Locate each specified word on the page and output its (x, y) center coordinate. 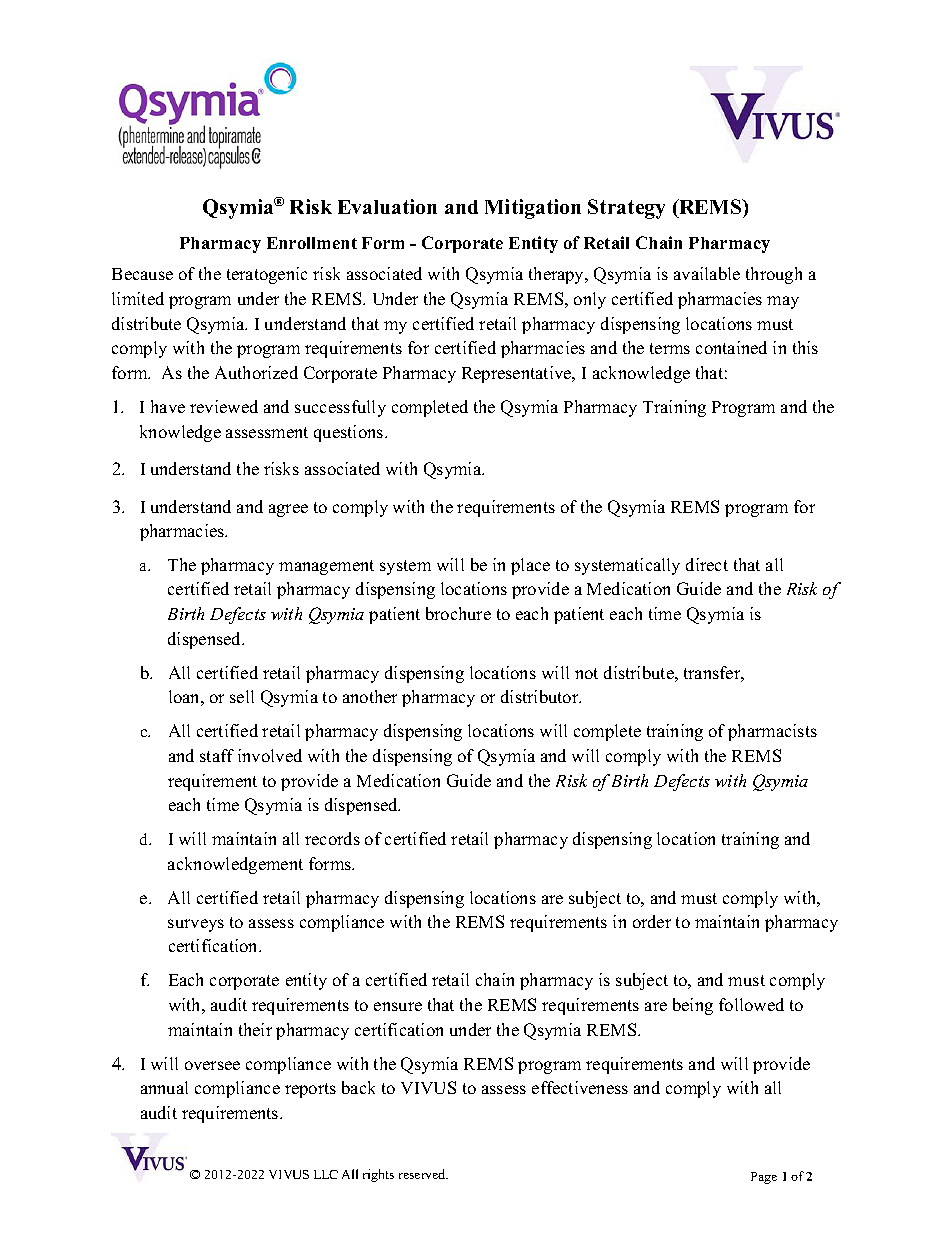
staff (217, 755)
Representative (518, 374)
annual (164, 1087)
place (530, 566)
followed (751, 1004)
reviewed (224, 406)
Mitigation (533, 209)
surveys (196, 925)
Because (142, 274)
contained (731, 347)
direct (707, 564)
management (326, 567)
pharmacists (772, 732)
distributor (541, 696)
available (707, 273)
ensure (398, 1006)
